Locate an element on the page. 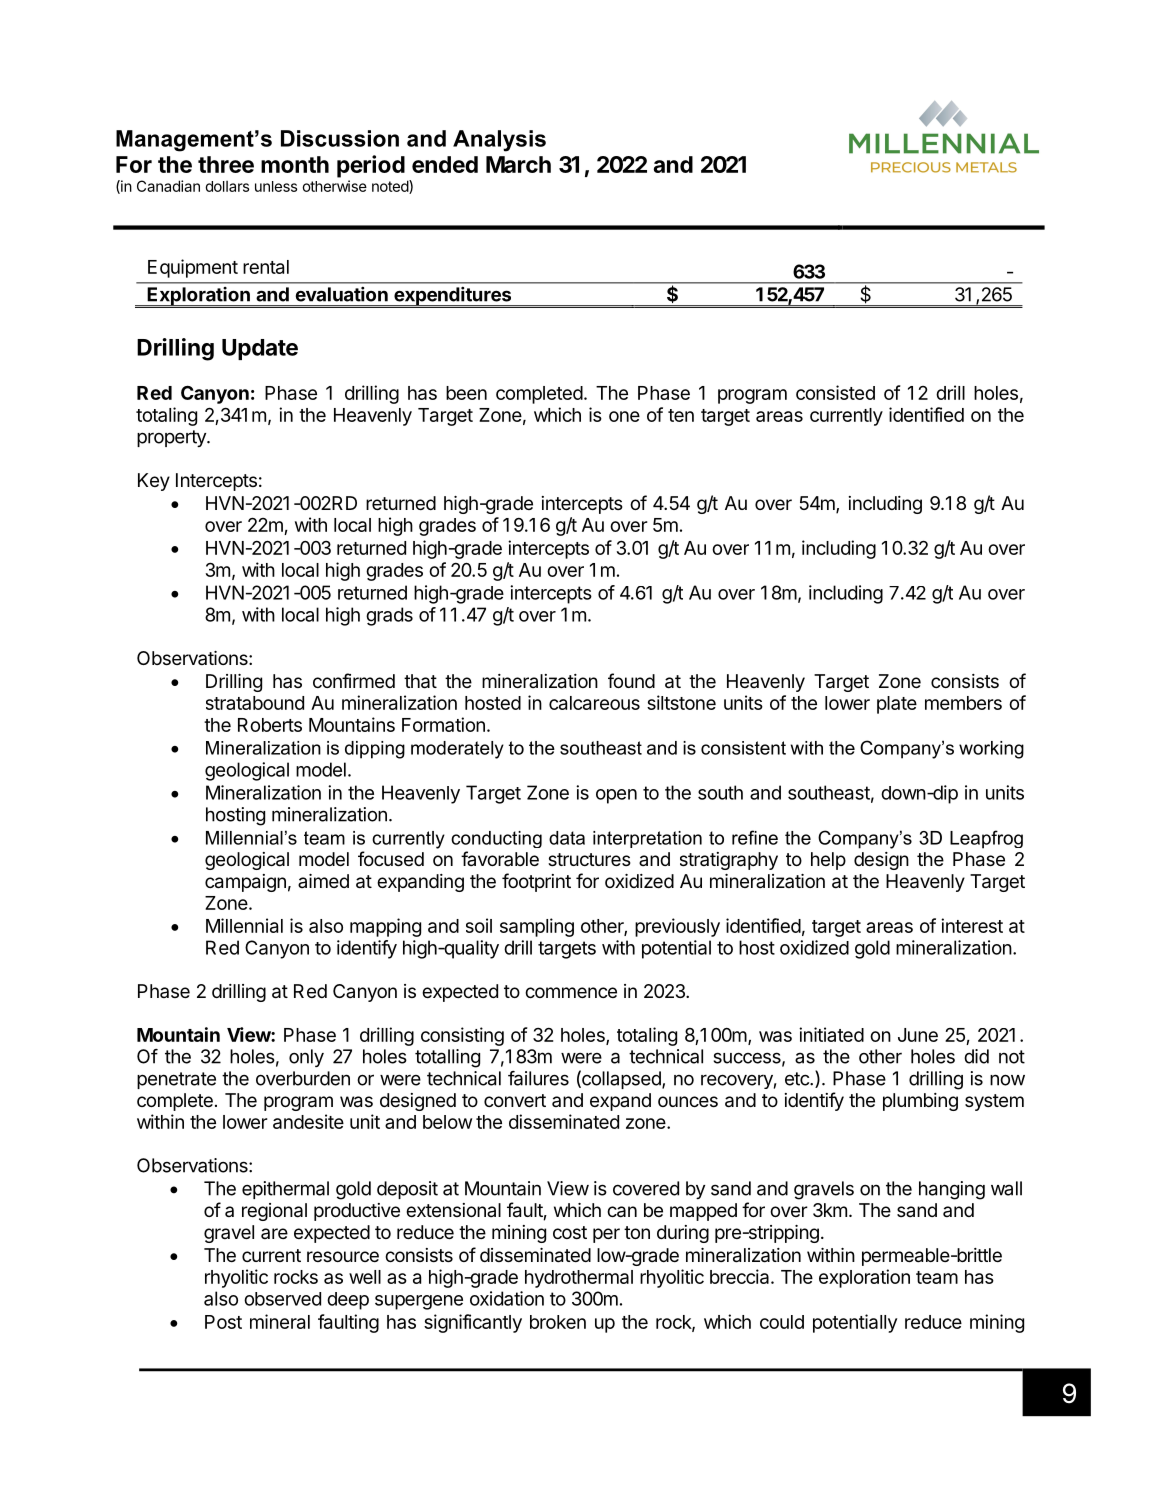 Image resolution: width=1159 pixels, height=1500 pixels. found is located at coordinates (631, 680).
